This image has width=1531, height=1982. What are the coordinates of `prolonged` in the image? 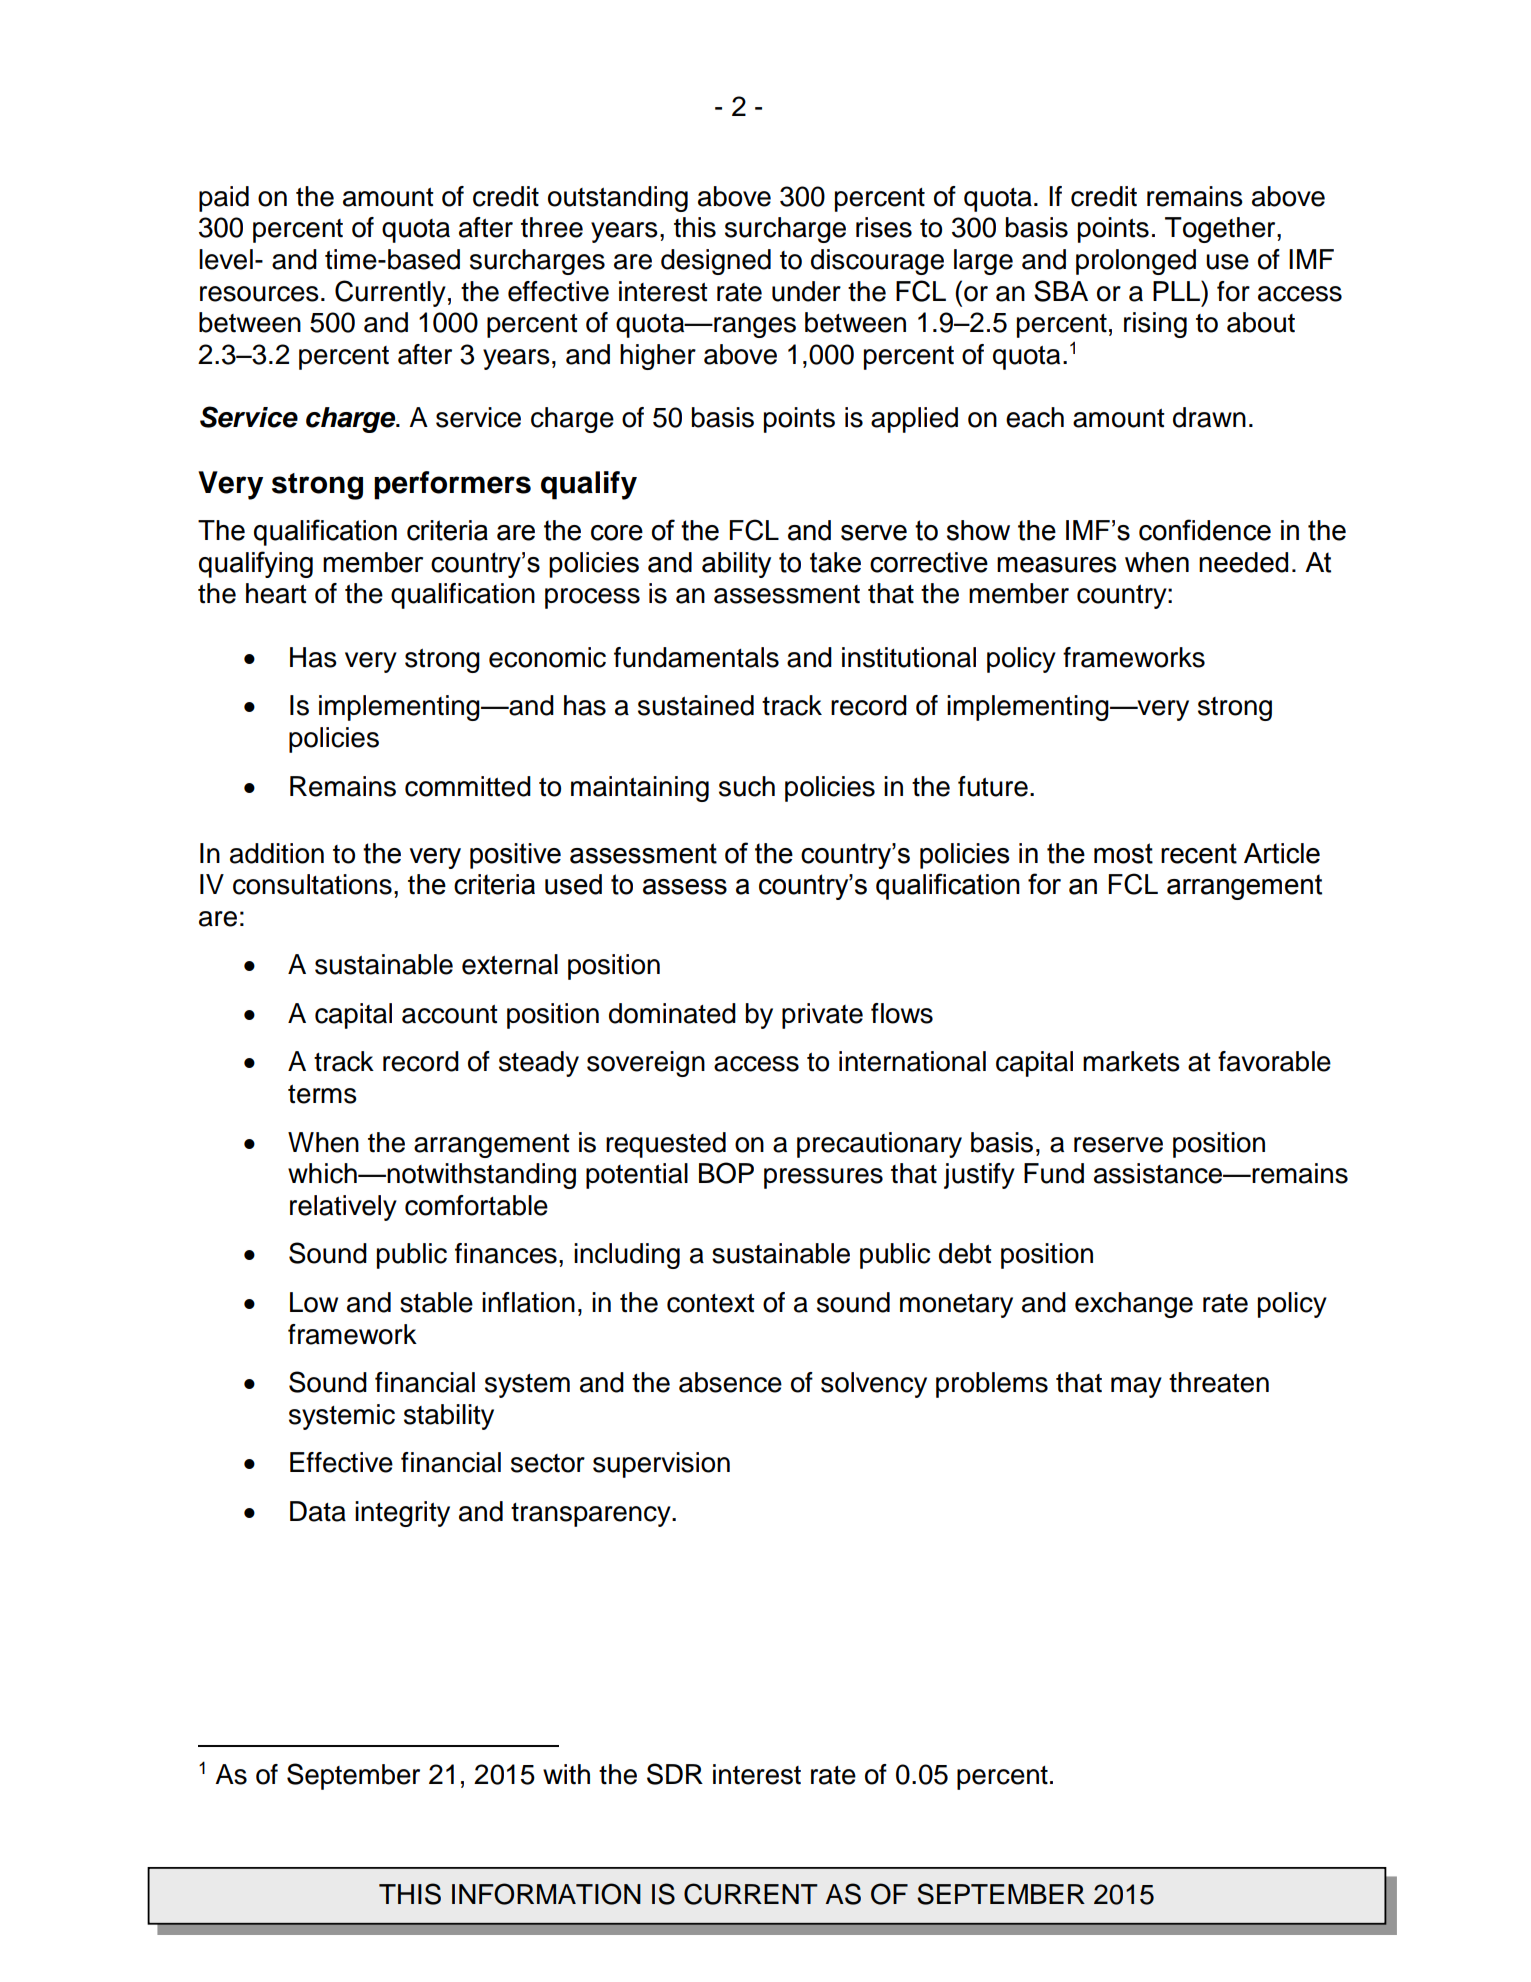 It's located at (1136, 262).
